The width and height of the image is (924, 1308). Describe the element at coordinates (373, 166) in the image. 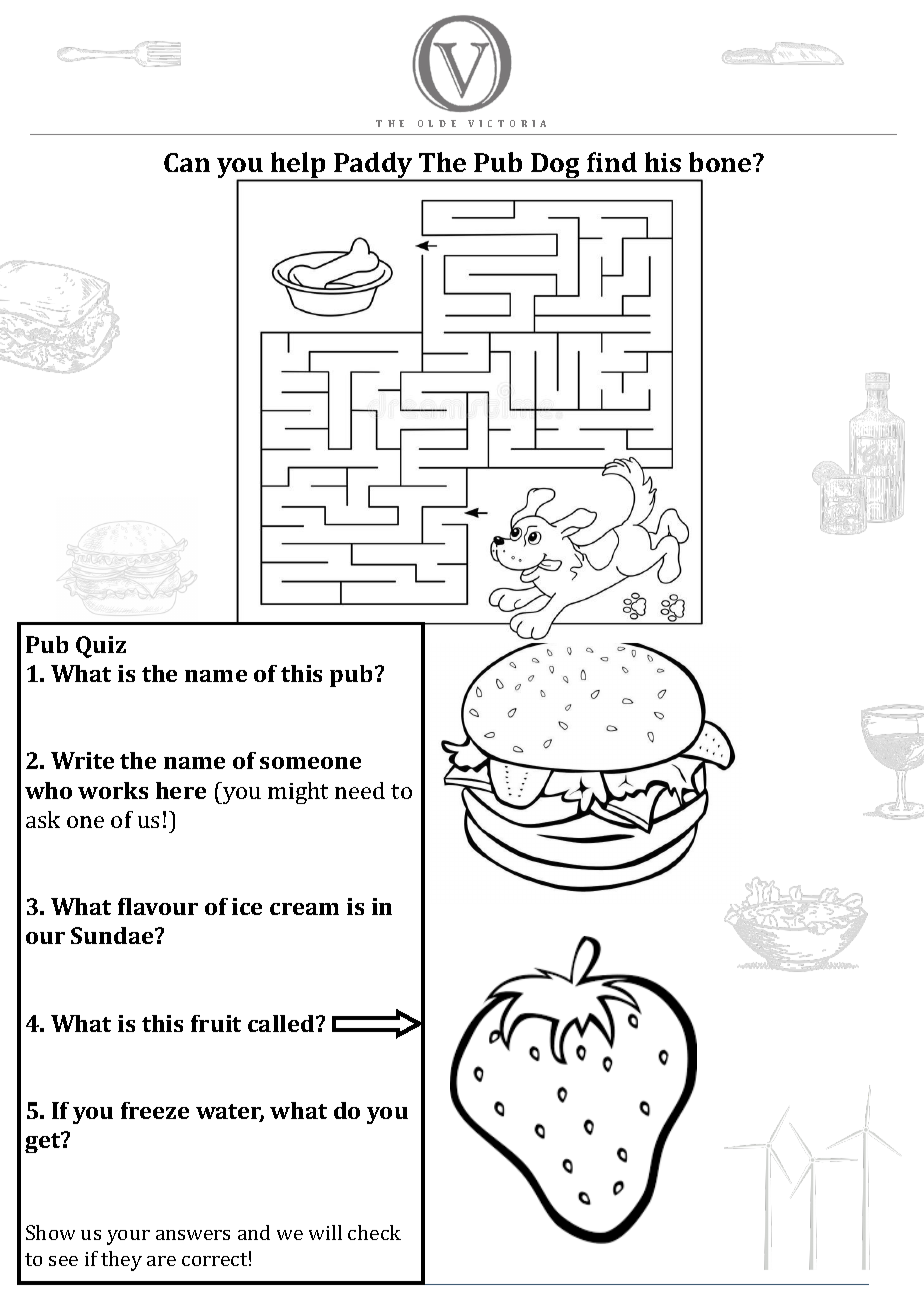

I see `Paddy` at that location.
